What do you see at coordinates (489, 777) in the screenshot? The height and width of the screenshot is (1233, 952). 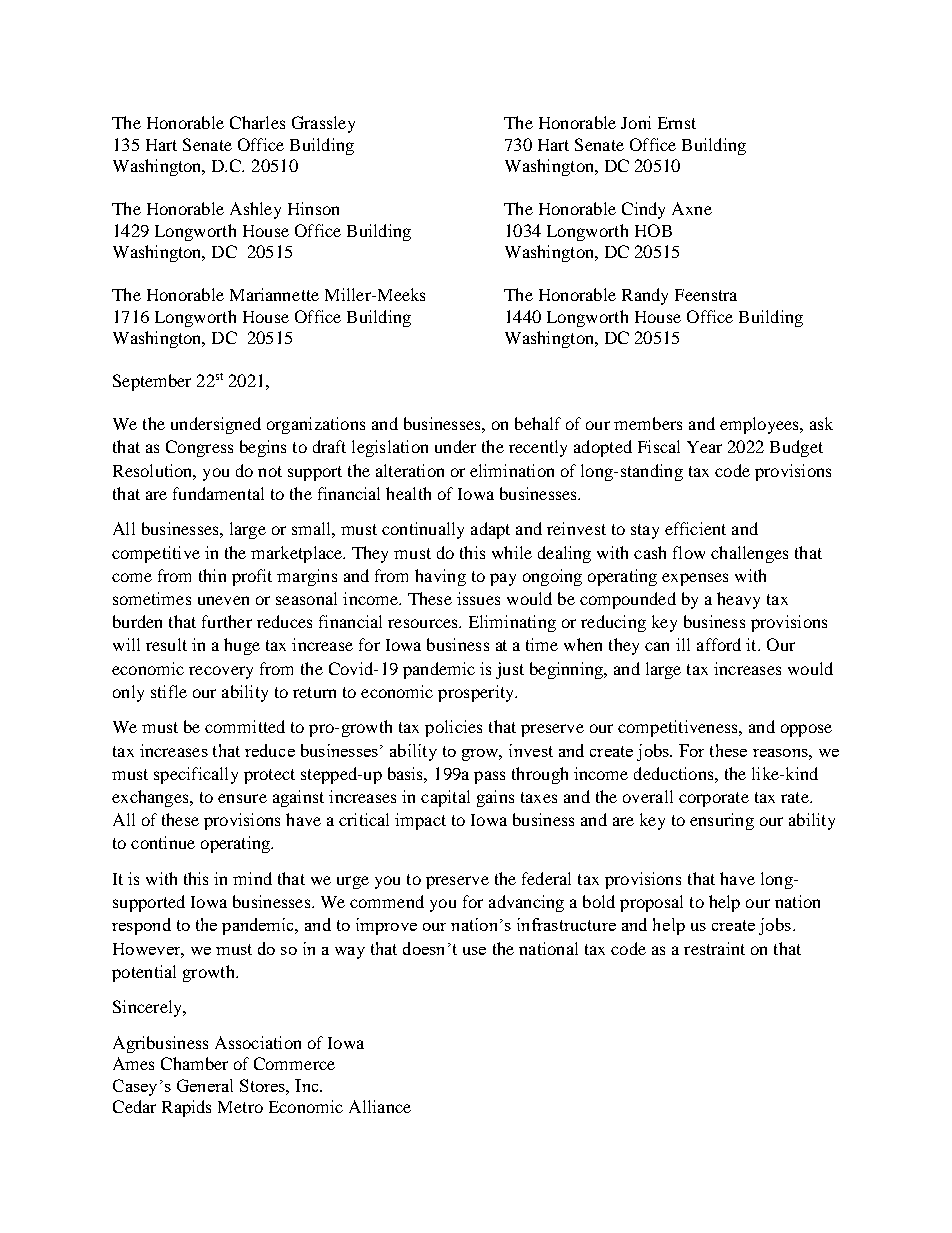 I see `pass` at bounding box center [489, 777].
